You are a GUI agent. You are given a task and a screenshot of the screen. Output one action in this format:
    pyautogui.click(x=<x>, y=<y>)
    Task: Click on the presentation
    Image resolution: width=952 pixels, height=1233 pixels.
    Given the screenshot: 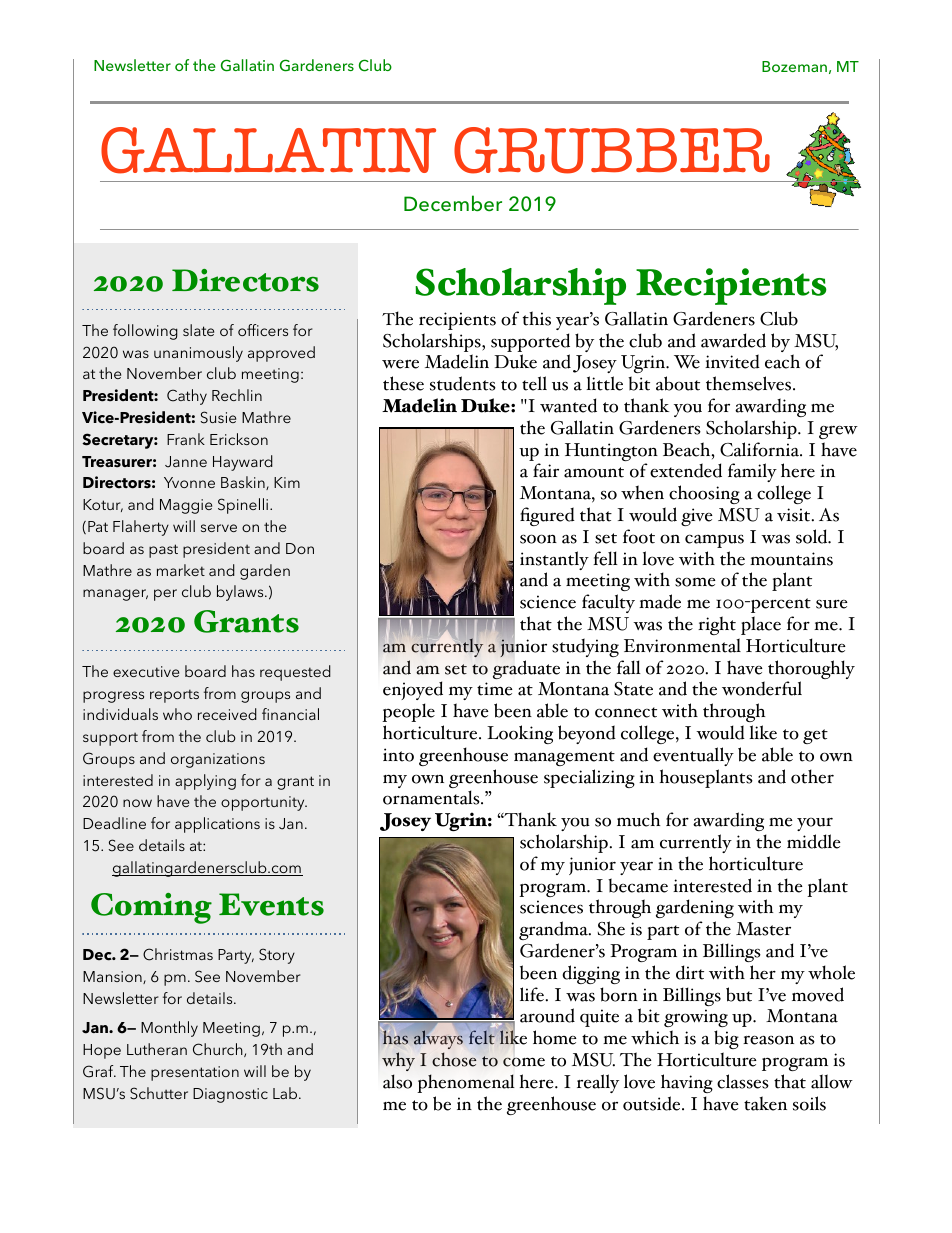 What is the action you would take?
    pyautogui.click(x=195, y=1073)
